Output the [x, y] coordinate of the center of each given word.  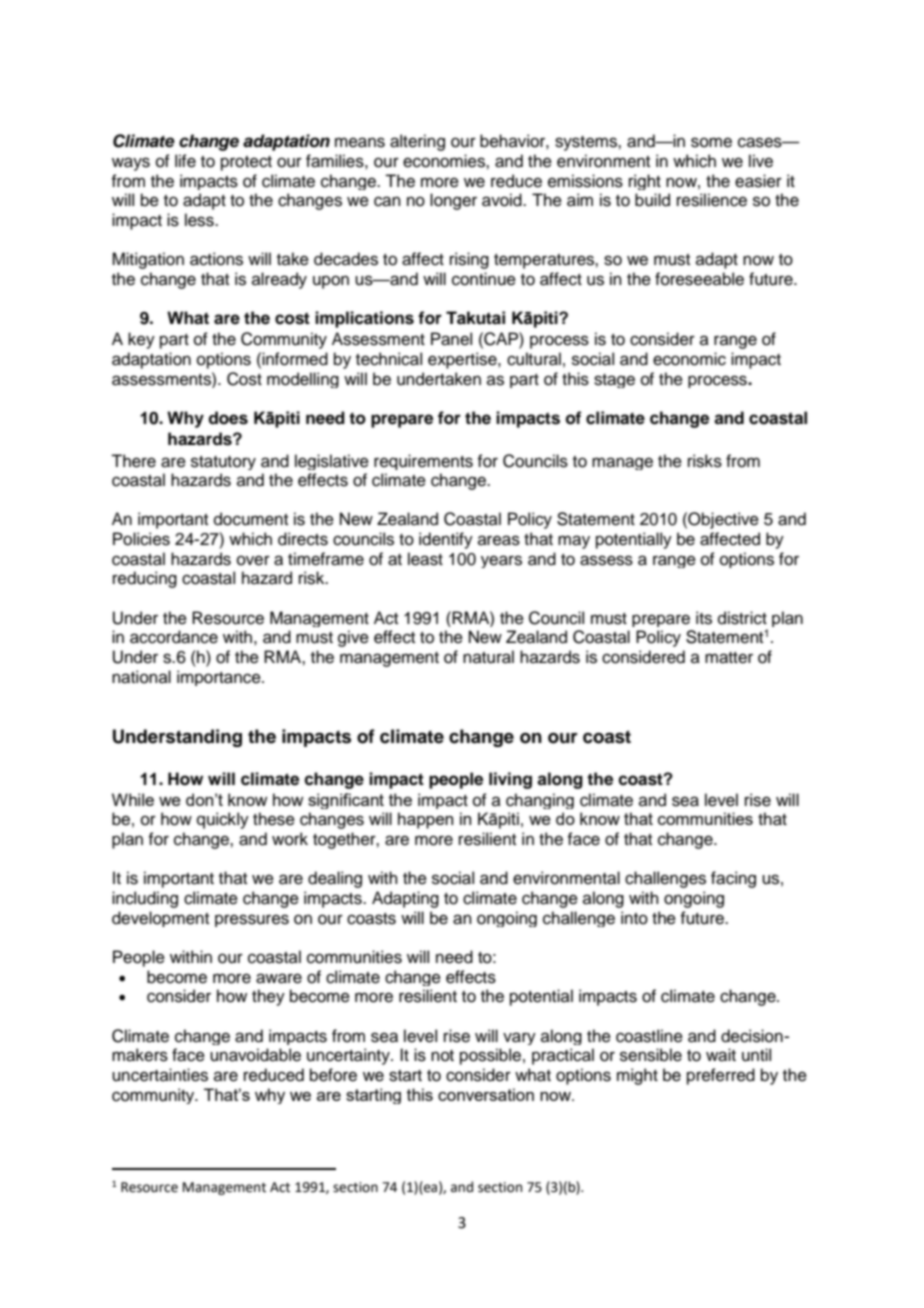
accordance [174, 637]
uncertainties [160, 1075]
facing [733, 879]
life [185, 161]
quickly [223, 820]
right [645, 182]
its [704, 618]
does [228, 418]
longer [453, 201]
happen [425, 820]
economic [689, 359]
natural [488, 657]
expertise [463, 360]
